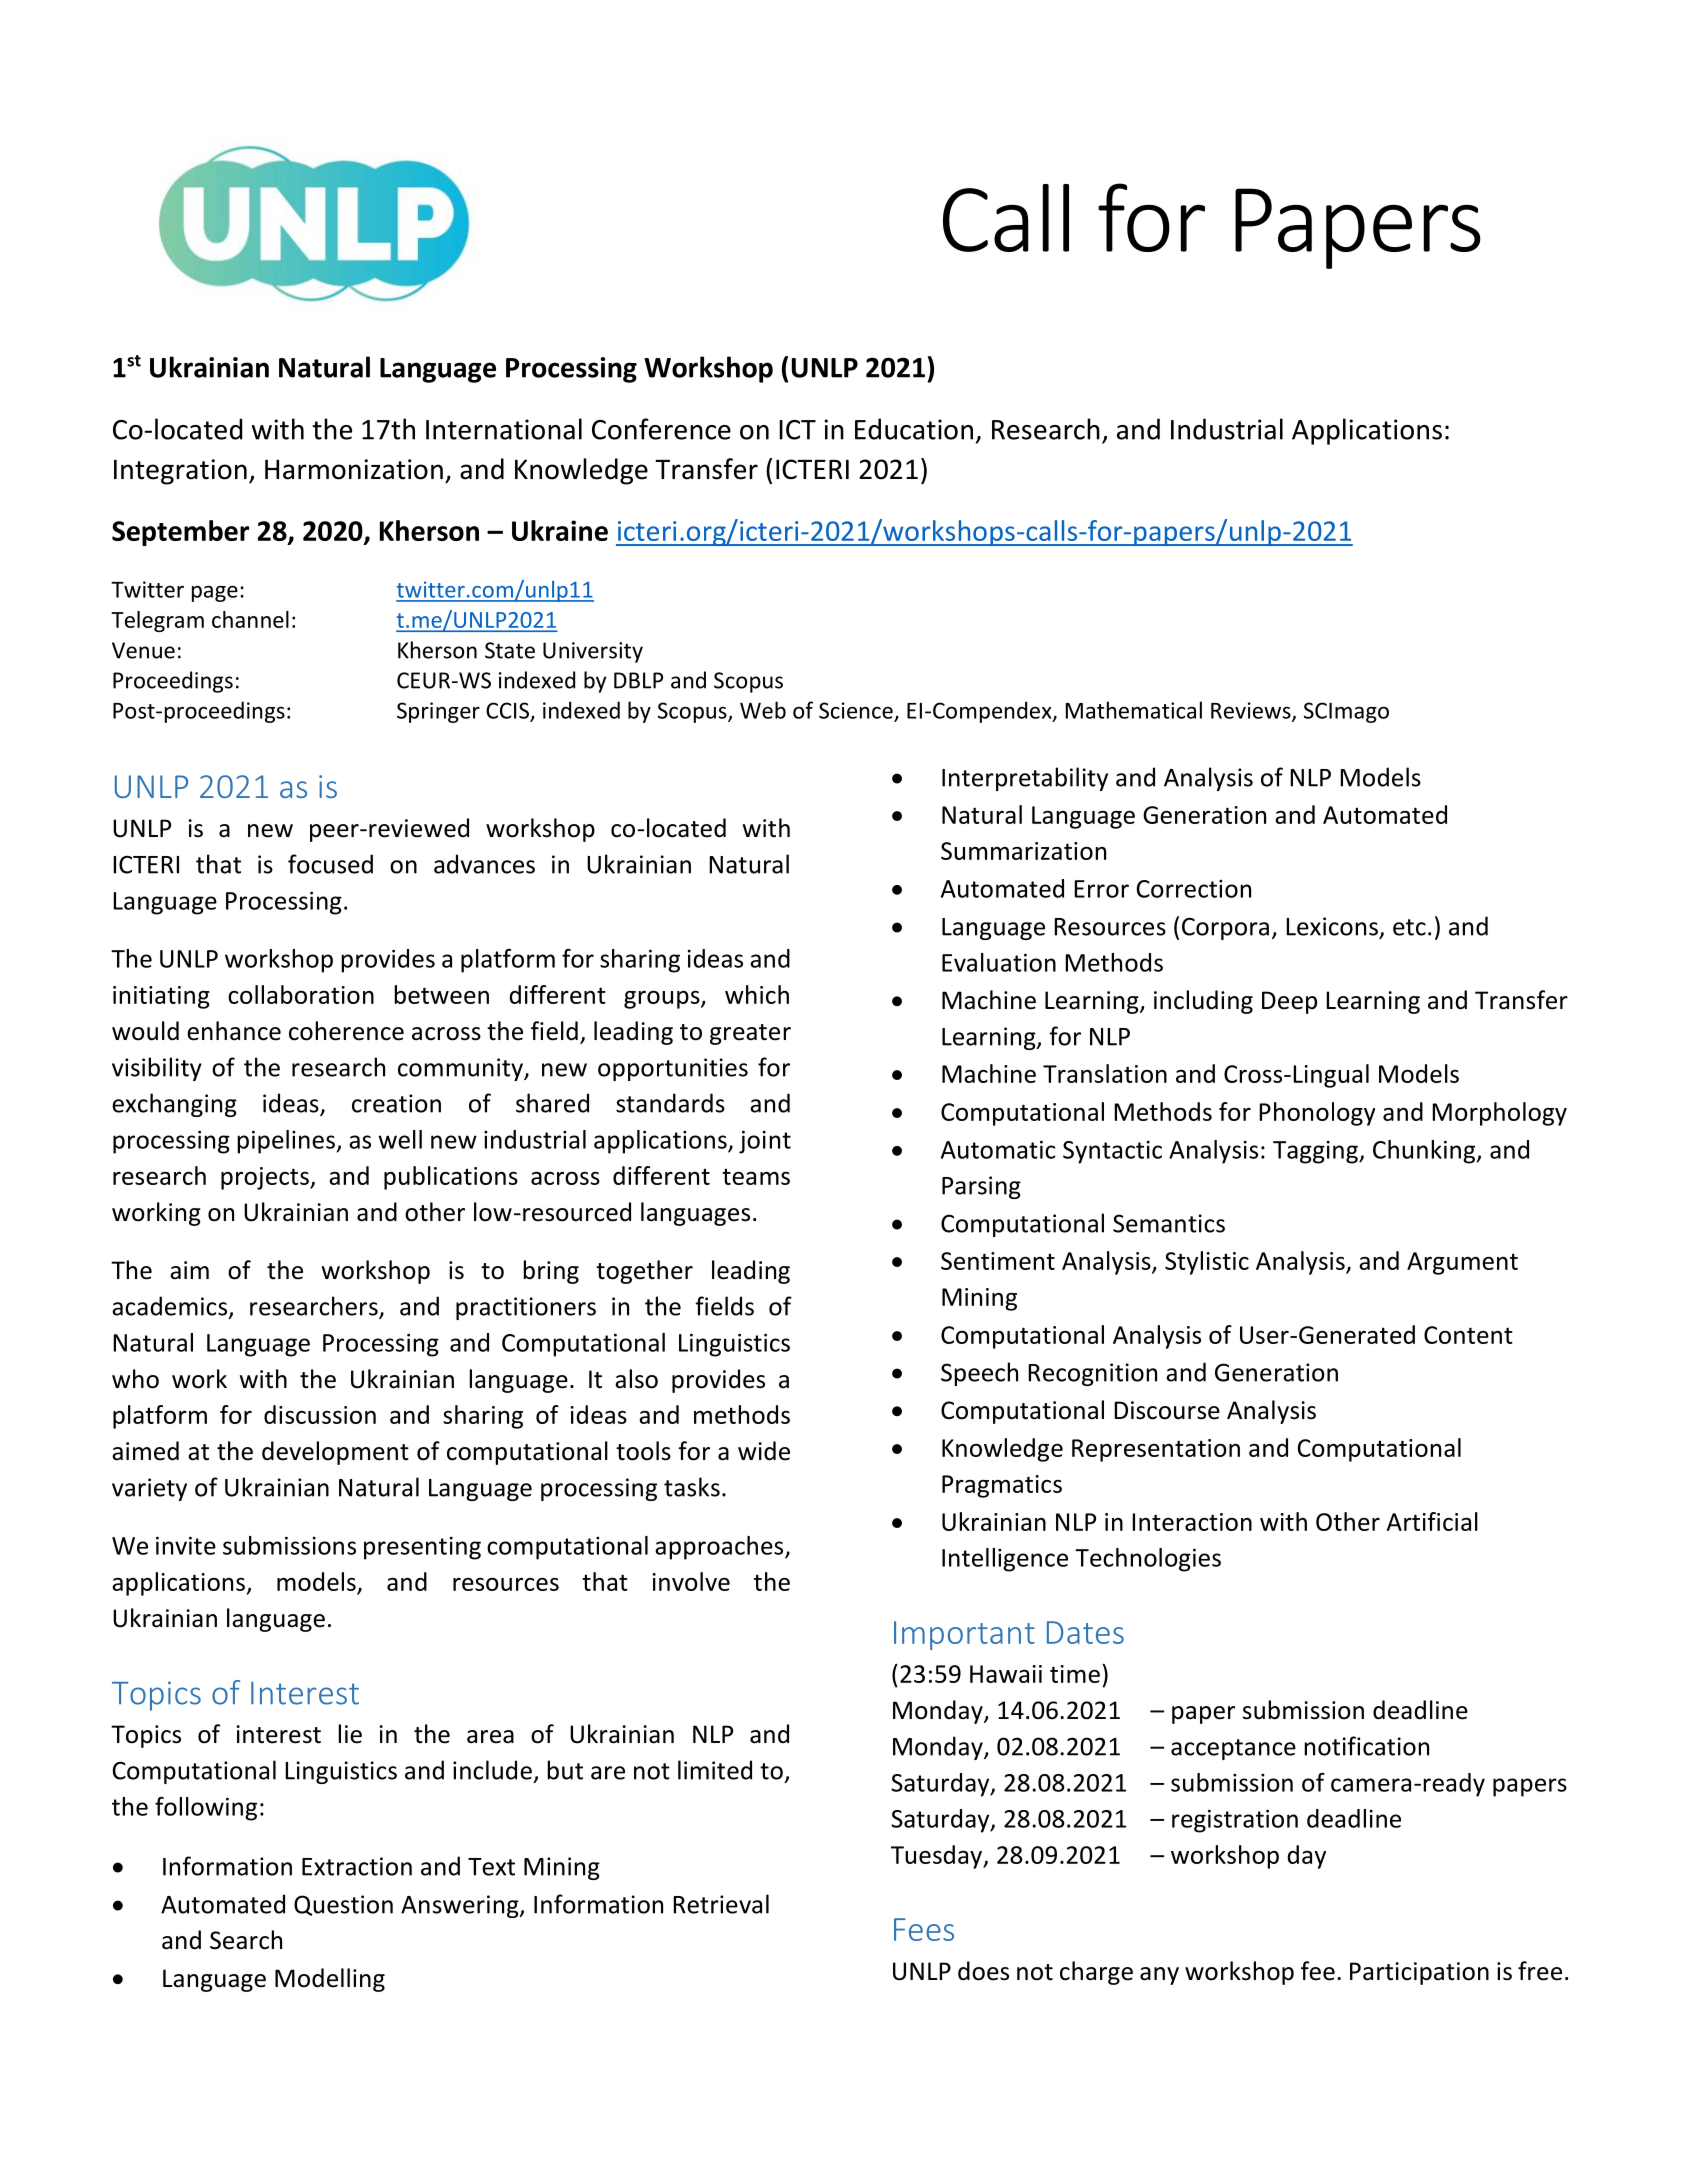  What do you see at coordinates (1252, 711) in the screenshot?
I see `Reviews` at bounding box center [1252, 711].
